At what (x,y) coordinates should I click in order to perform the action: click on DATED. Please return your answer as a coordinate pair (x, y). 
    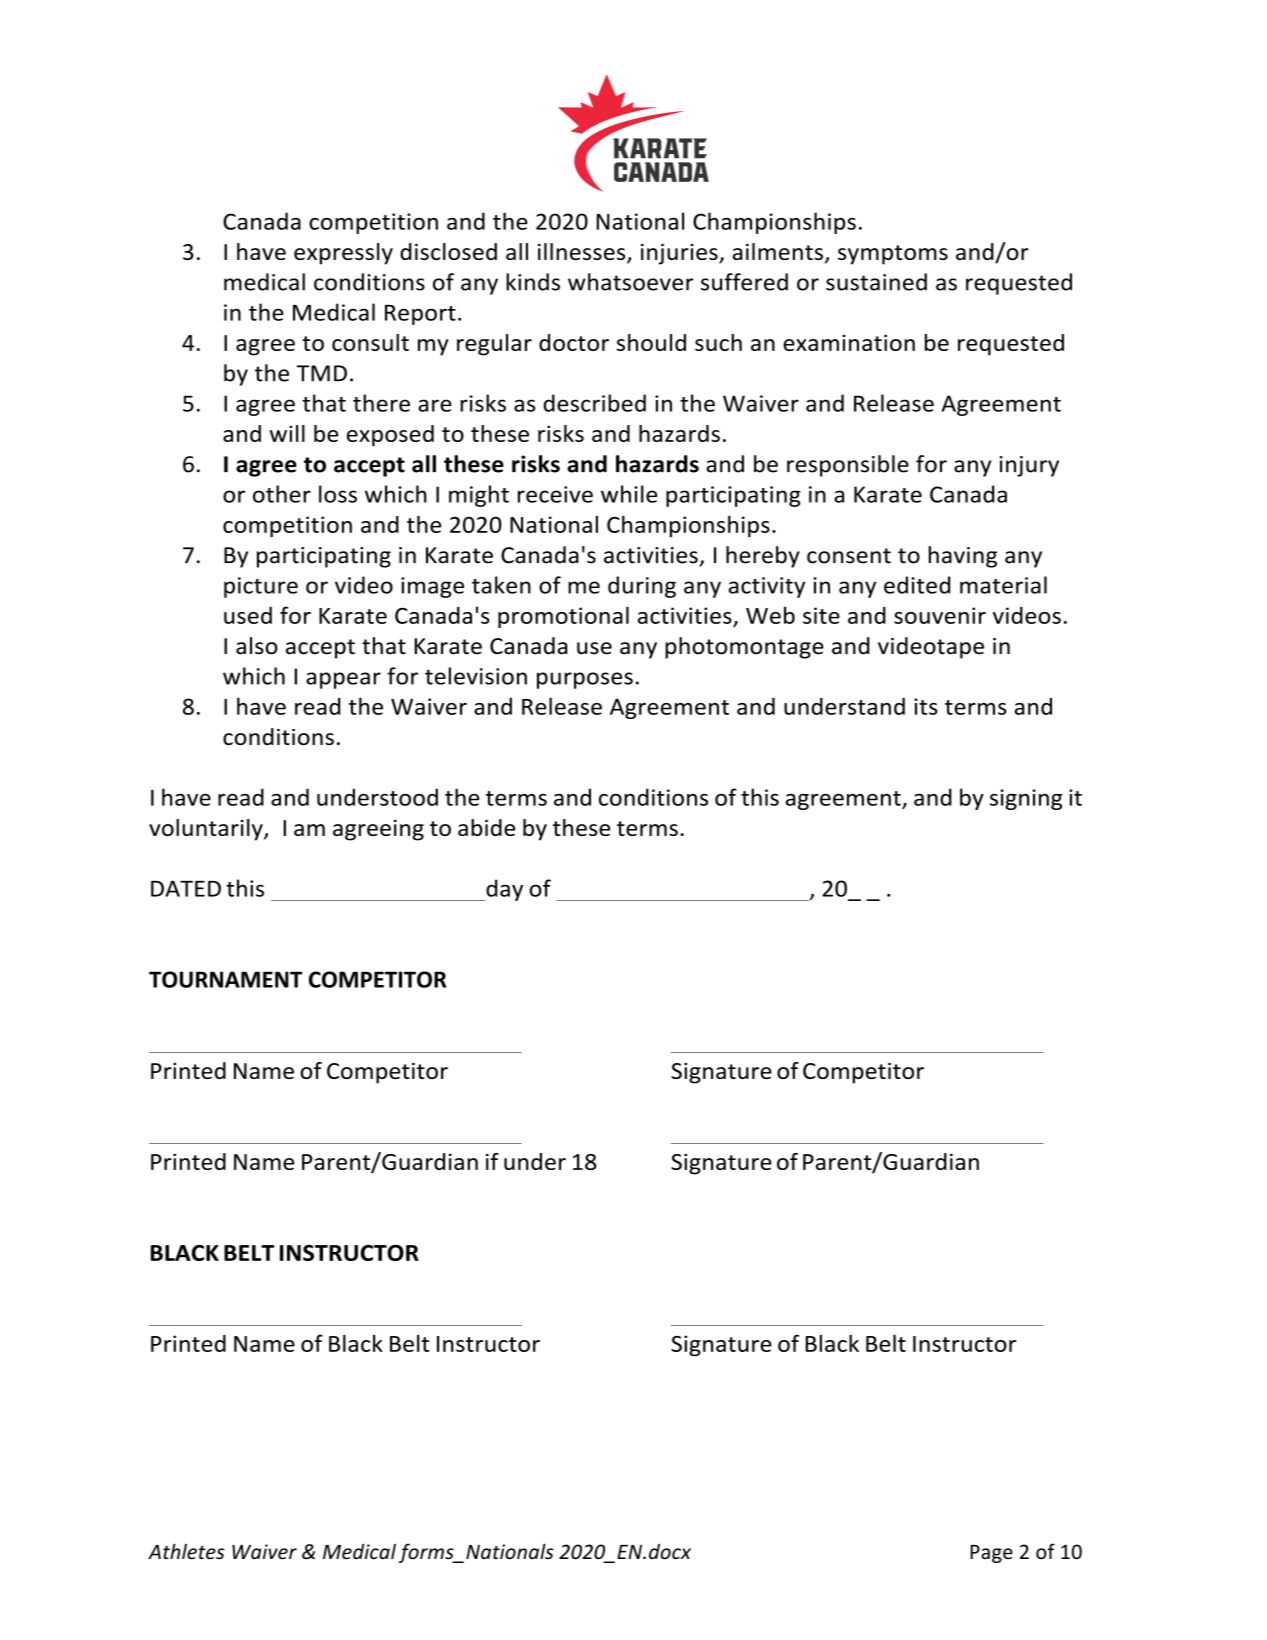
    Looking at the image, I should click on (186, 888).
